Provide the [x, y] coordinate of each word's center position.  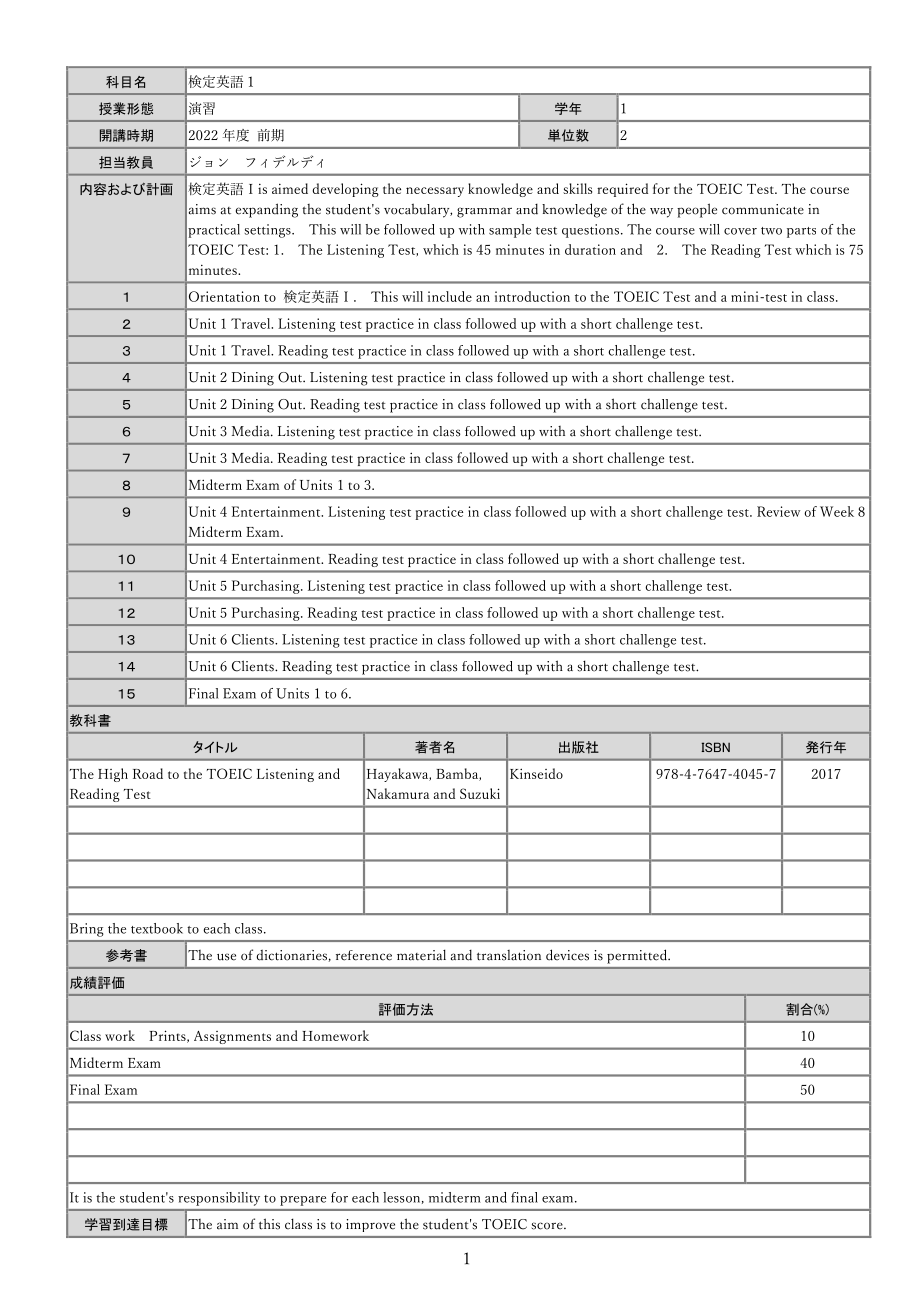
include [450, 296]
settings [268, 231]
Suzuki [480, 793]
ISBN [715, 747]
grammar [484, 212]
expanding [267, 210]
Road [148, 773]
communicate [763, 209]
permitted [638, 956]
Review [778, 511]
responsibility [219, 1199]
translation [509, 955]
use [226, 957]
